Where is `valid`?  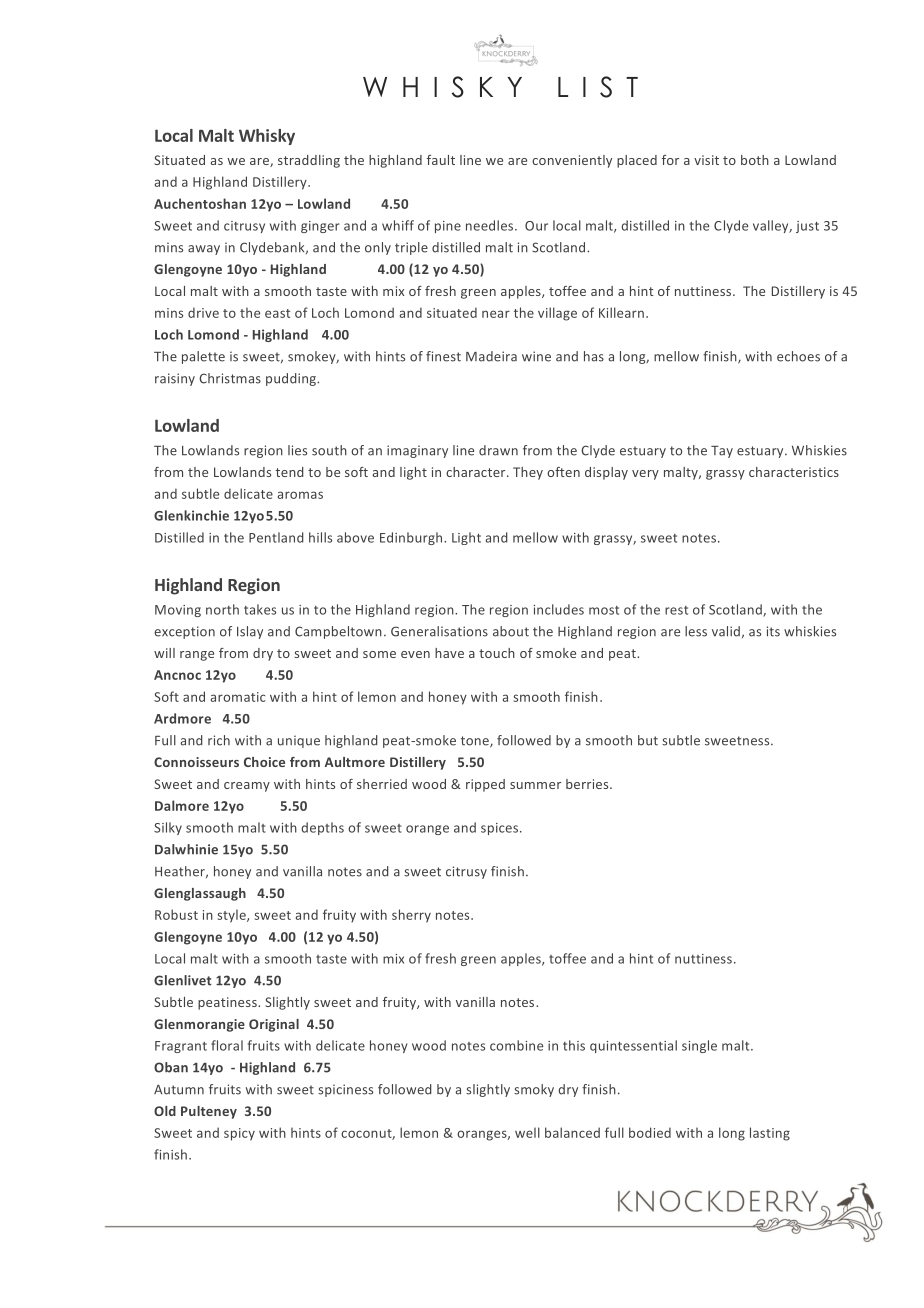 valid is located at coordinates (726, 631).
